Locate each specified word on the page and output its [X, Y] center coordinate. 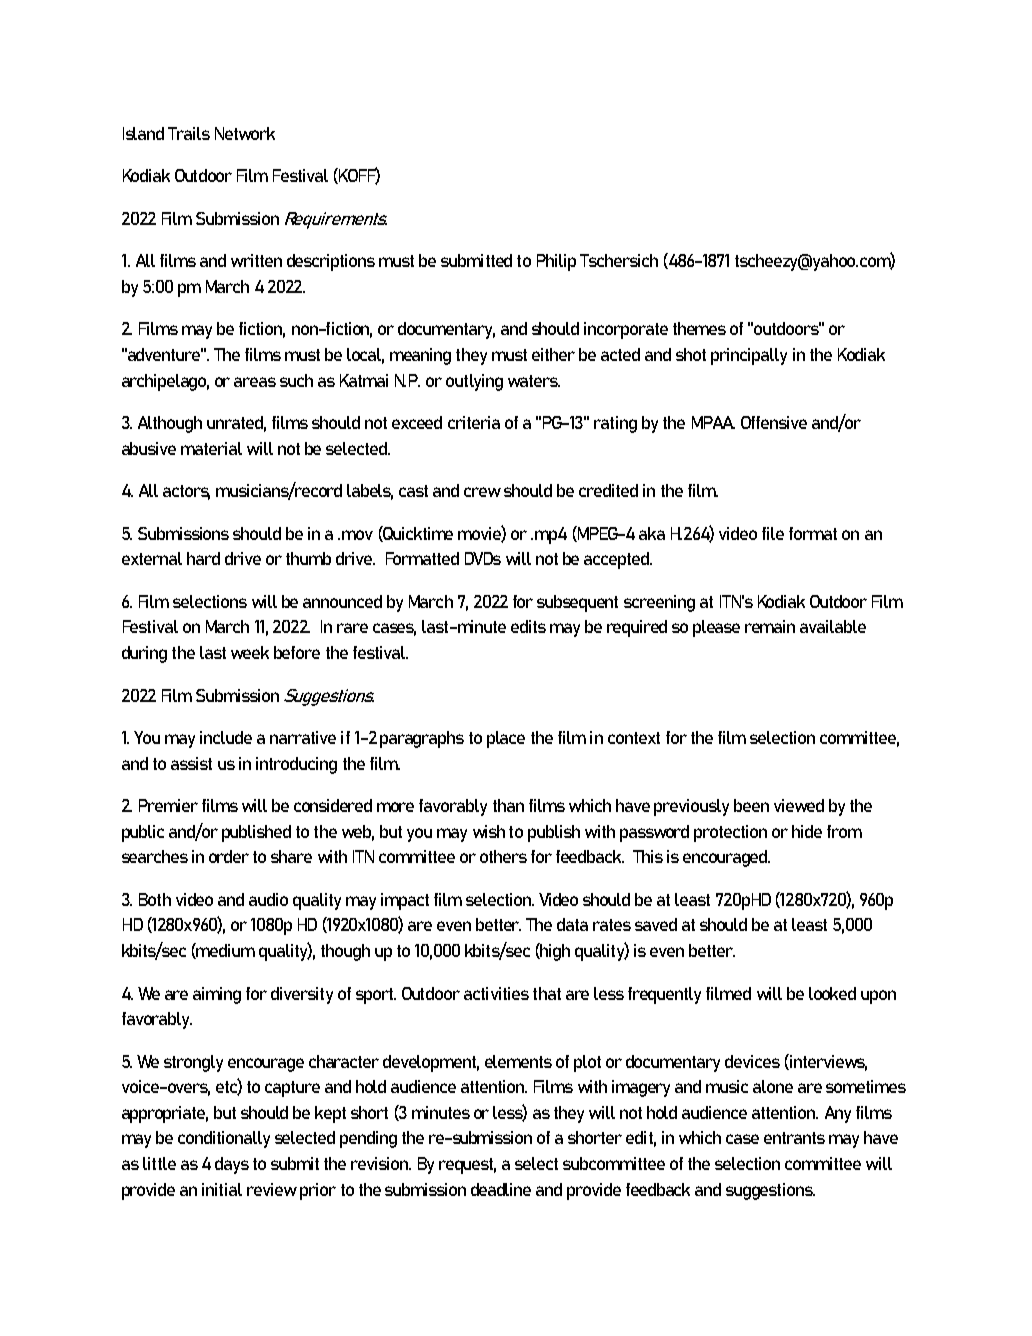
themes [699, 328]
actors [186, 492]
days [232, 1165]
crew [482, 492]
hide [807, 831]
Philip [556, 262]
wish [489, 831]
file [773, 533]
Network [245, 133]
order [229, 856]
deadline [501, 1189]
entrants [794, 1138]
